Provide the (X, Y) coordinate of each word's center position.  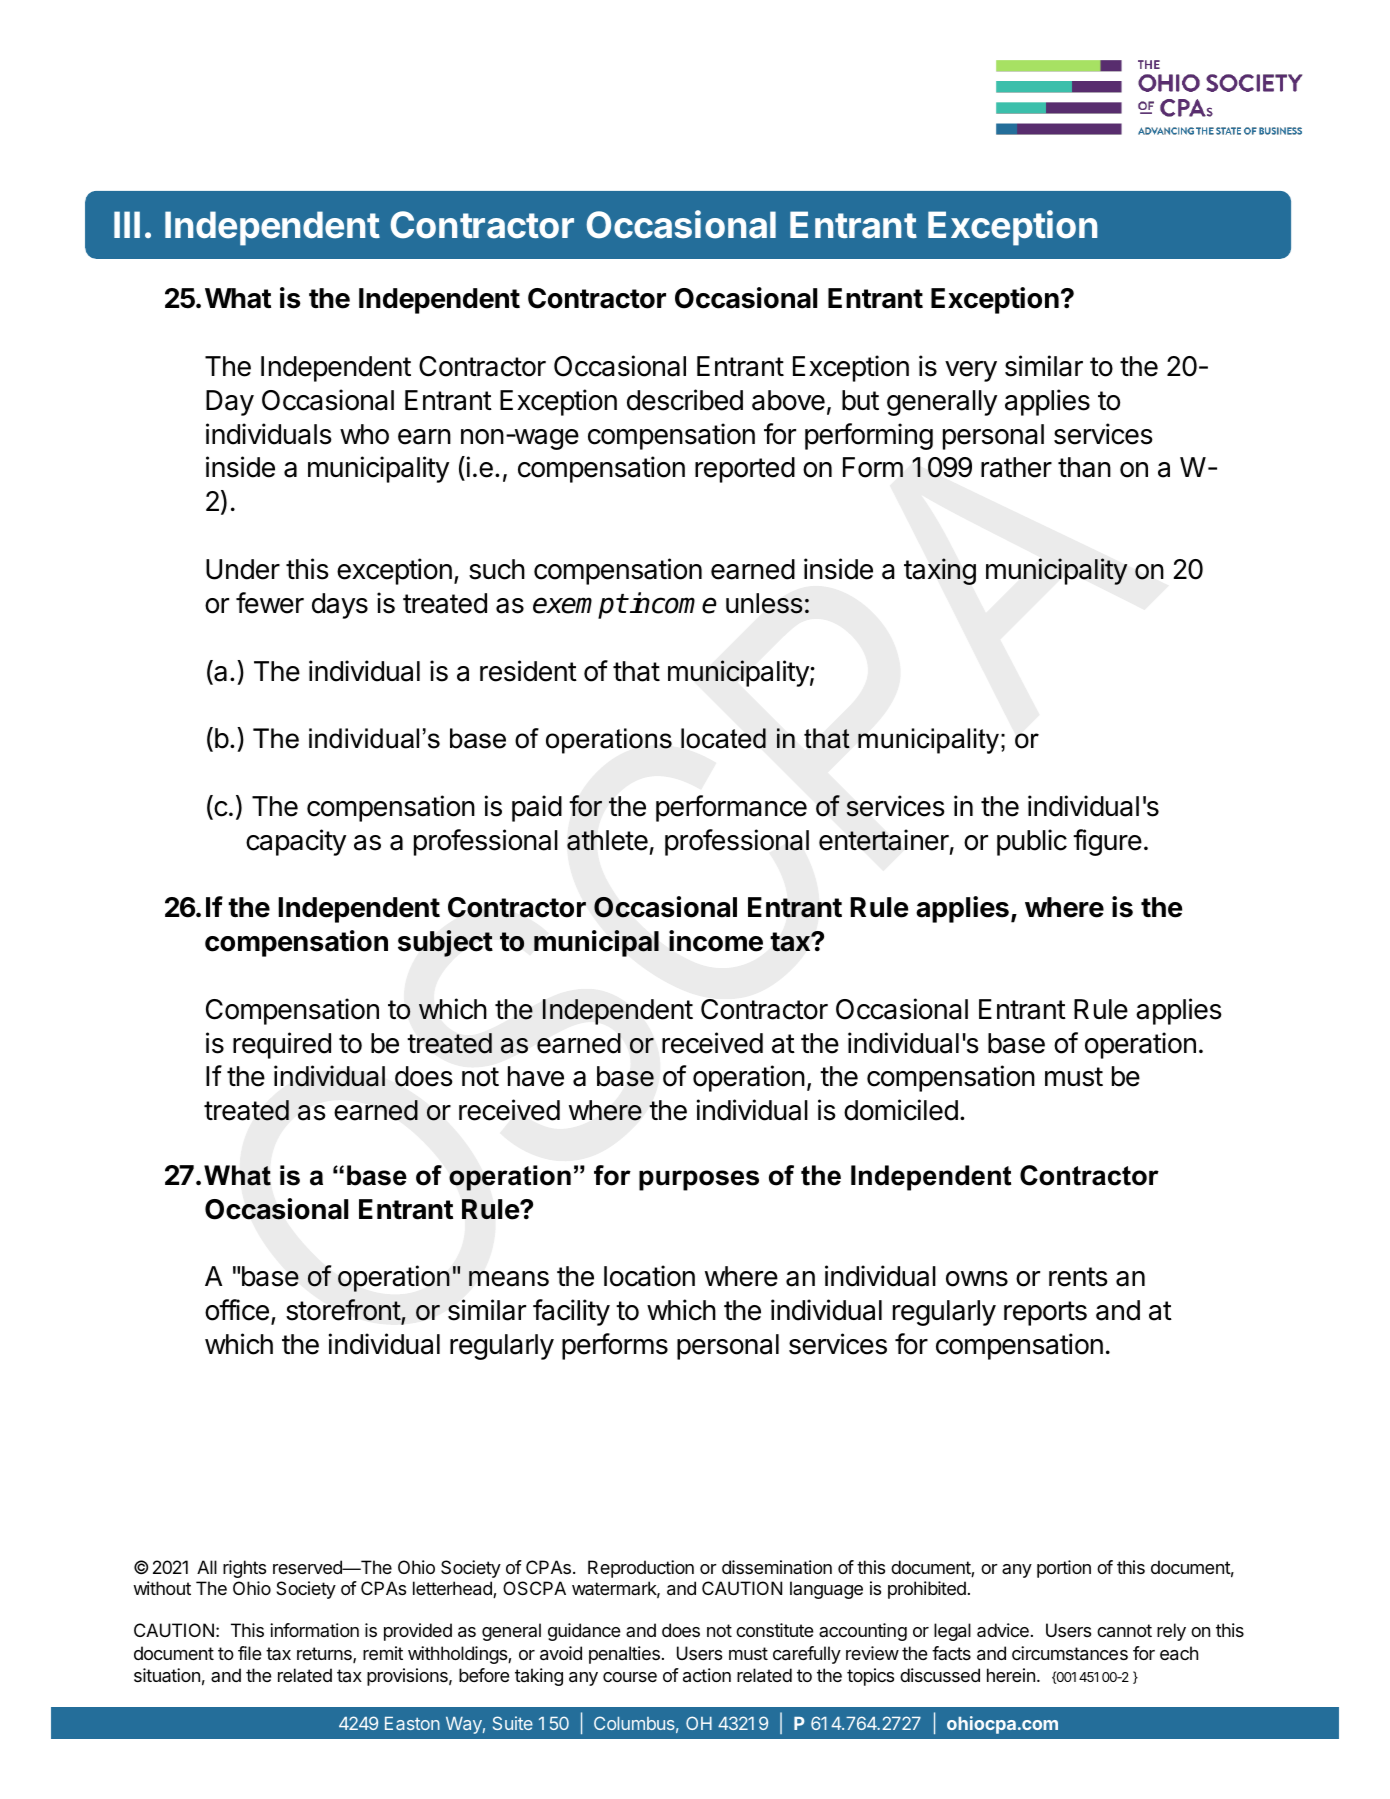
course (630, 1677)
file (250, 1653)
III (127, 224)
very (971, 371)
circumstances (1070, 1653)
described (685, 400)
